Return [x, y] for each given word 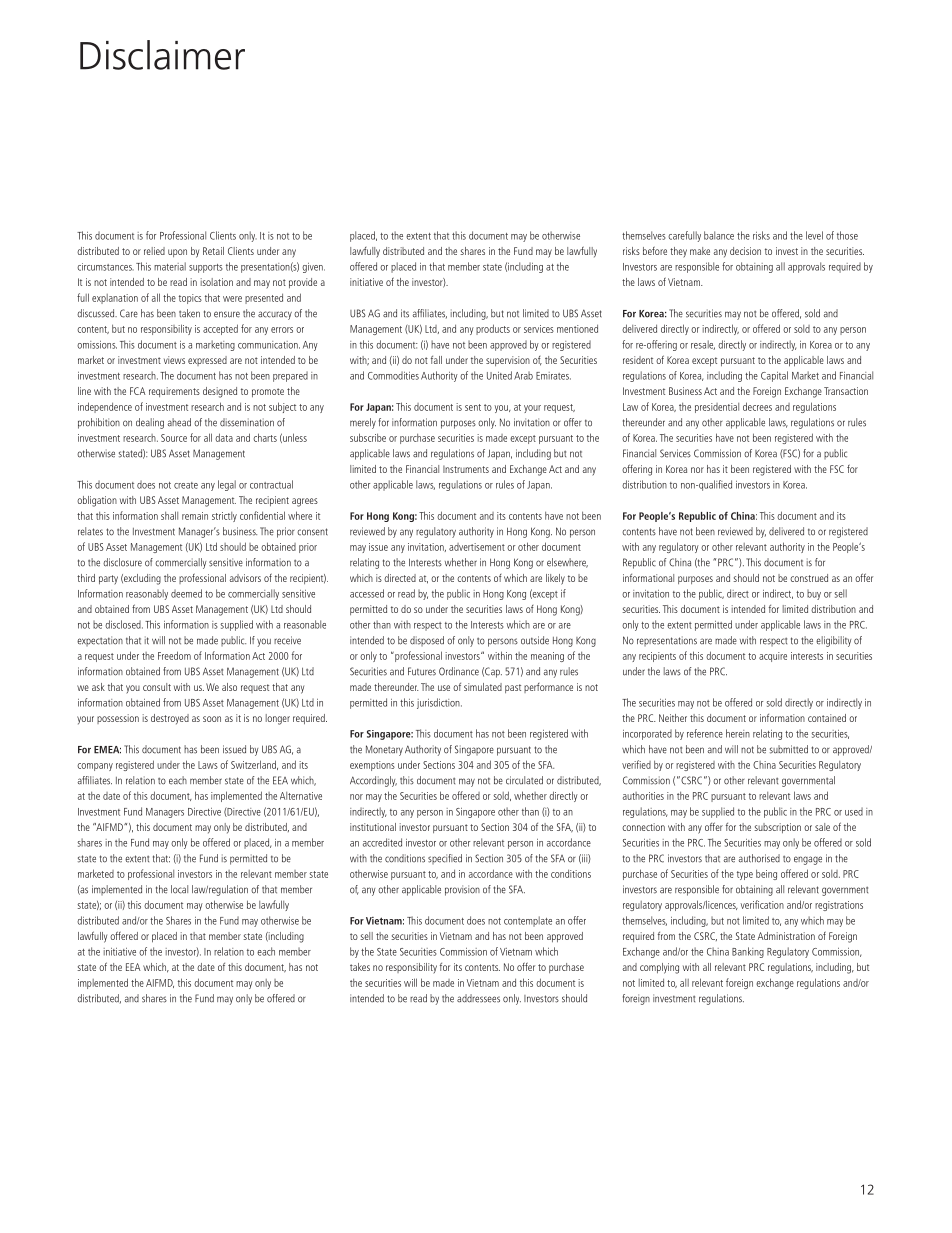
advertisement [477, 547]
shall [169, 515]
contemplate [528, 921]
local [179, 889]
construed [809, 578]
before [655, 250]
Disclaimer [162, 55]
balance [719, 235]
